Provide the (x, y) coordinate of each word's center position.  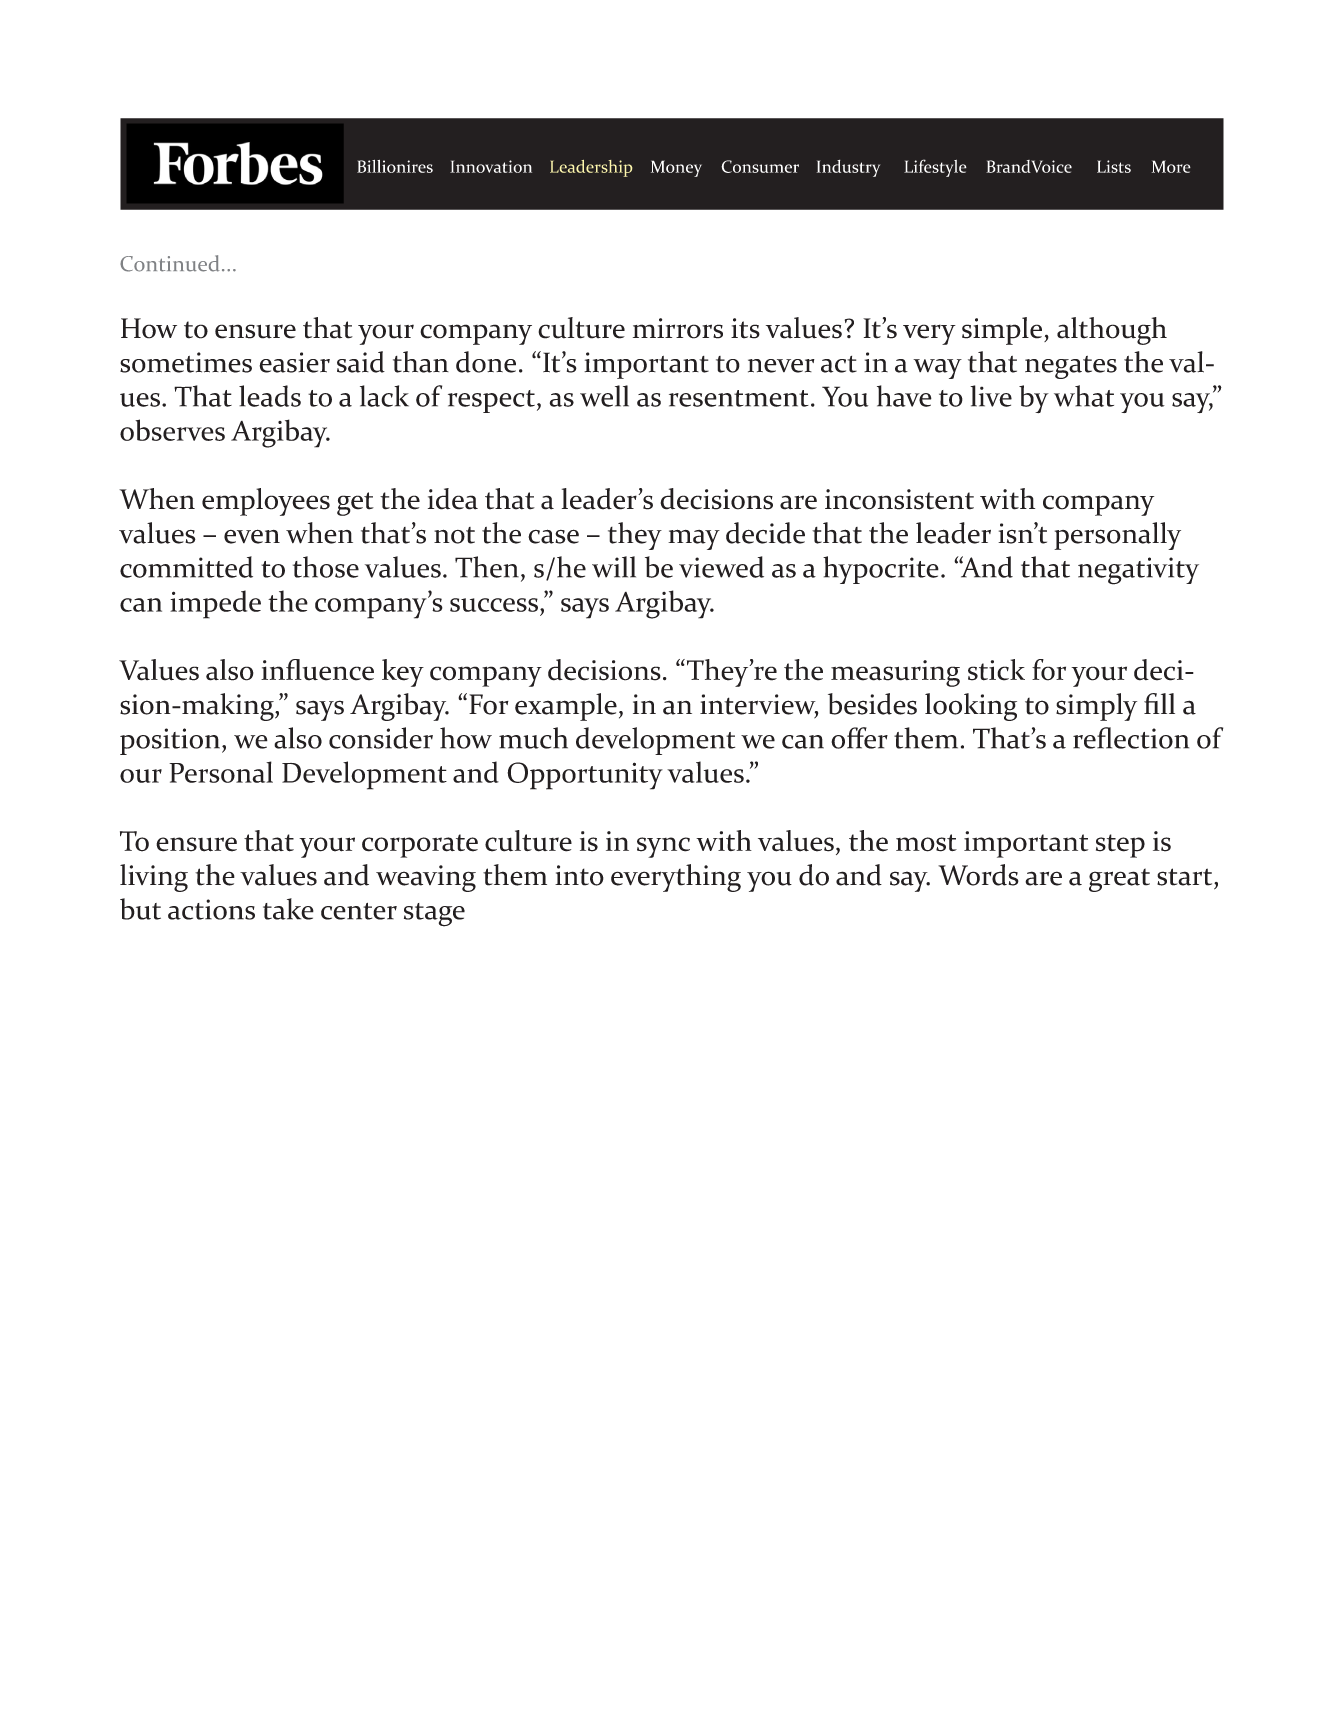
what (1084, 396)
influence (317, 670)
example (566, 707)
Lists (1114, 166)
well (604, 396)
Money (676, 168)
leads (270, 396)
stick (996, 670)
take (288, 909)
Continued (169, 263)
